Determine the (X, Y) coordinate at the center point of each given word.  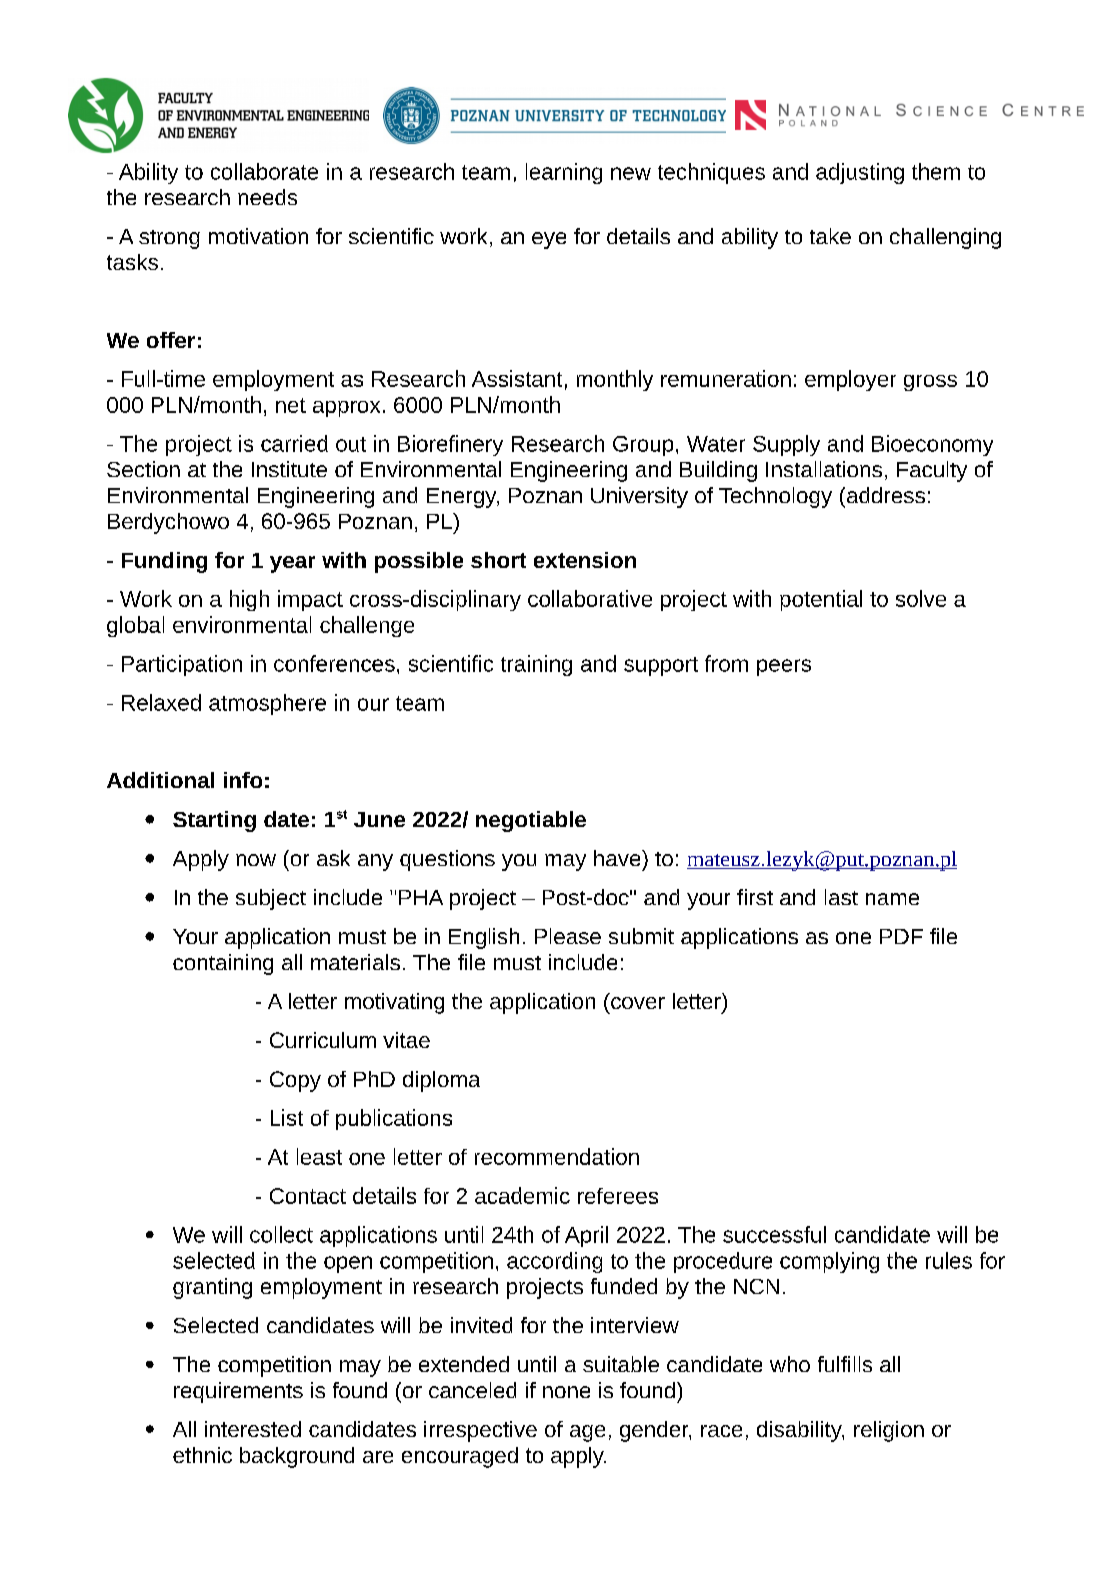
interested (253, 1429)
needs (267, 197)
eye (549, 240)
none (566, 1392)
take (830, 236)
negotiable (531, 821)
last (841, 897)
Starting (214, 821)
